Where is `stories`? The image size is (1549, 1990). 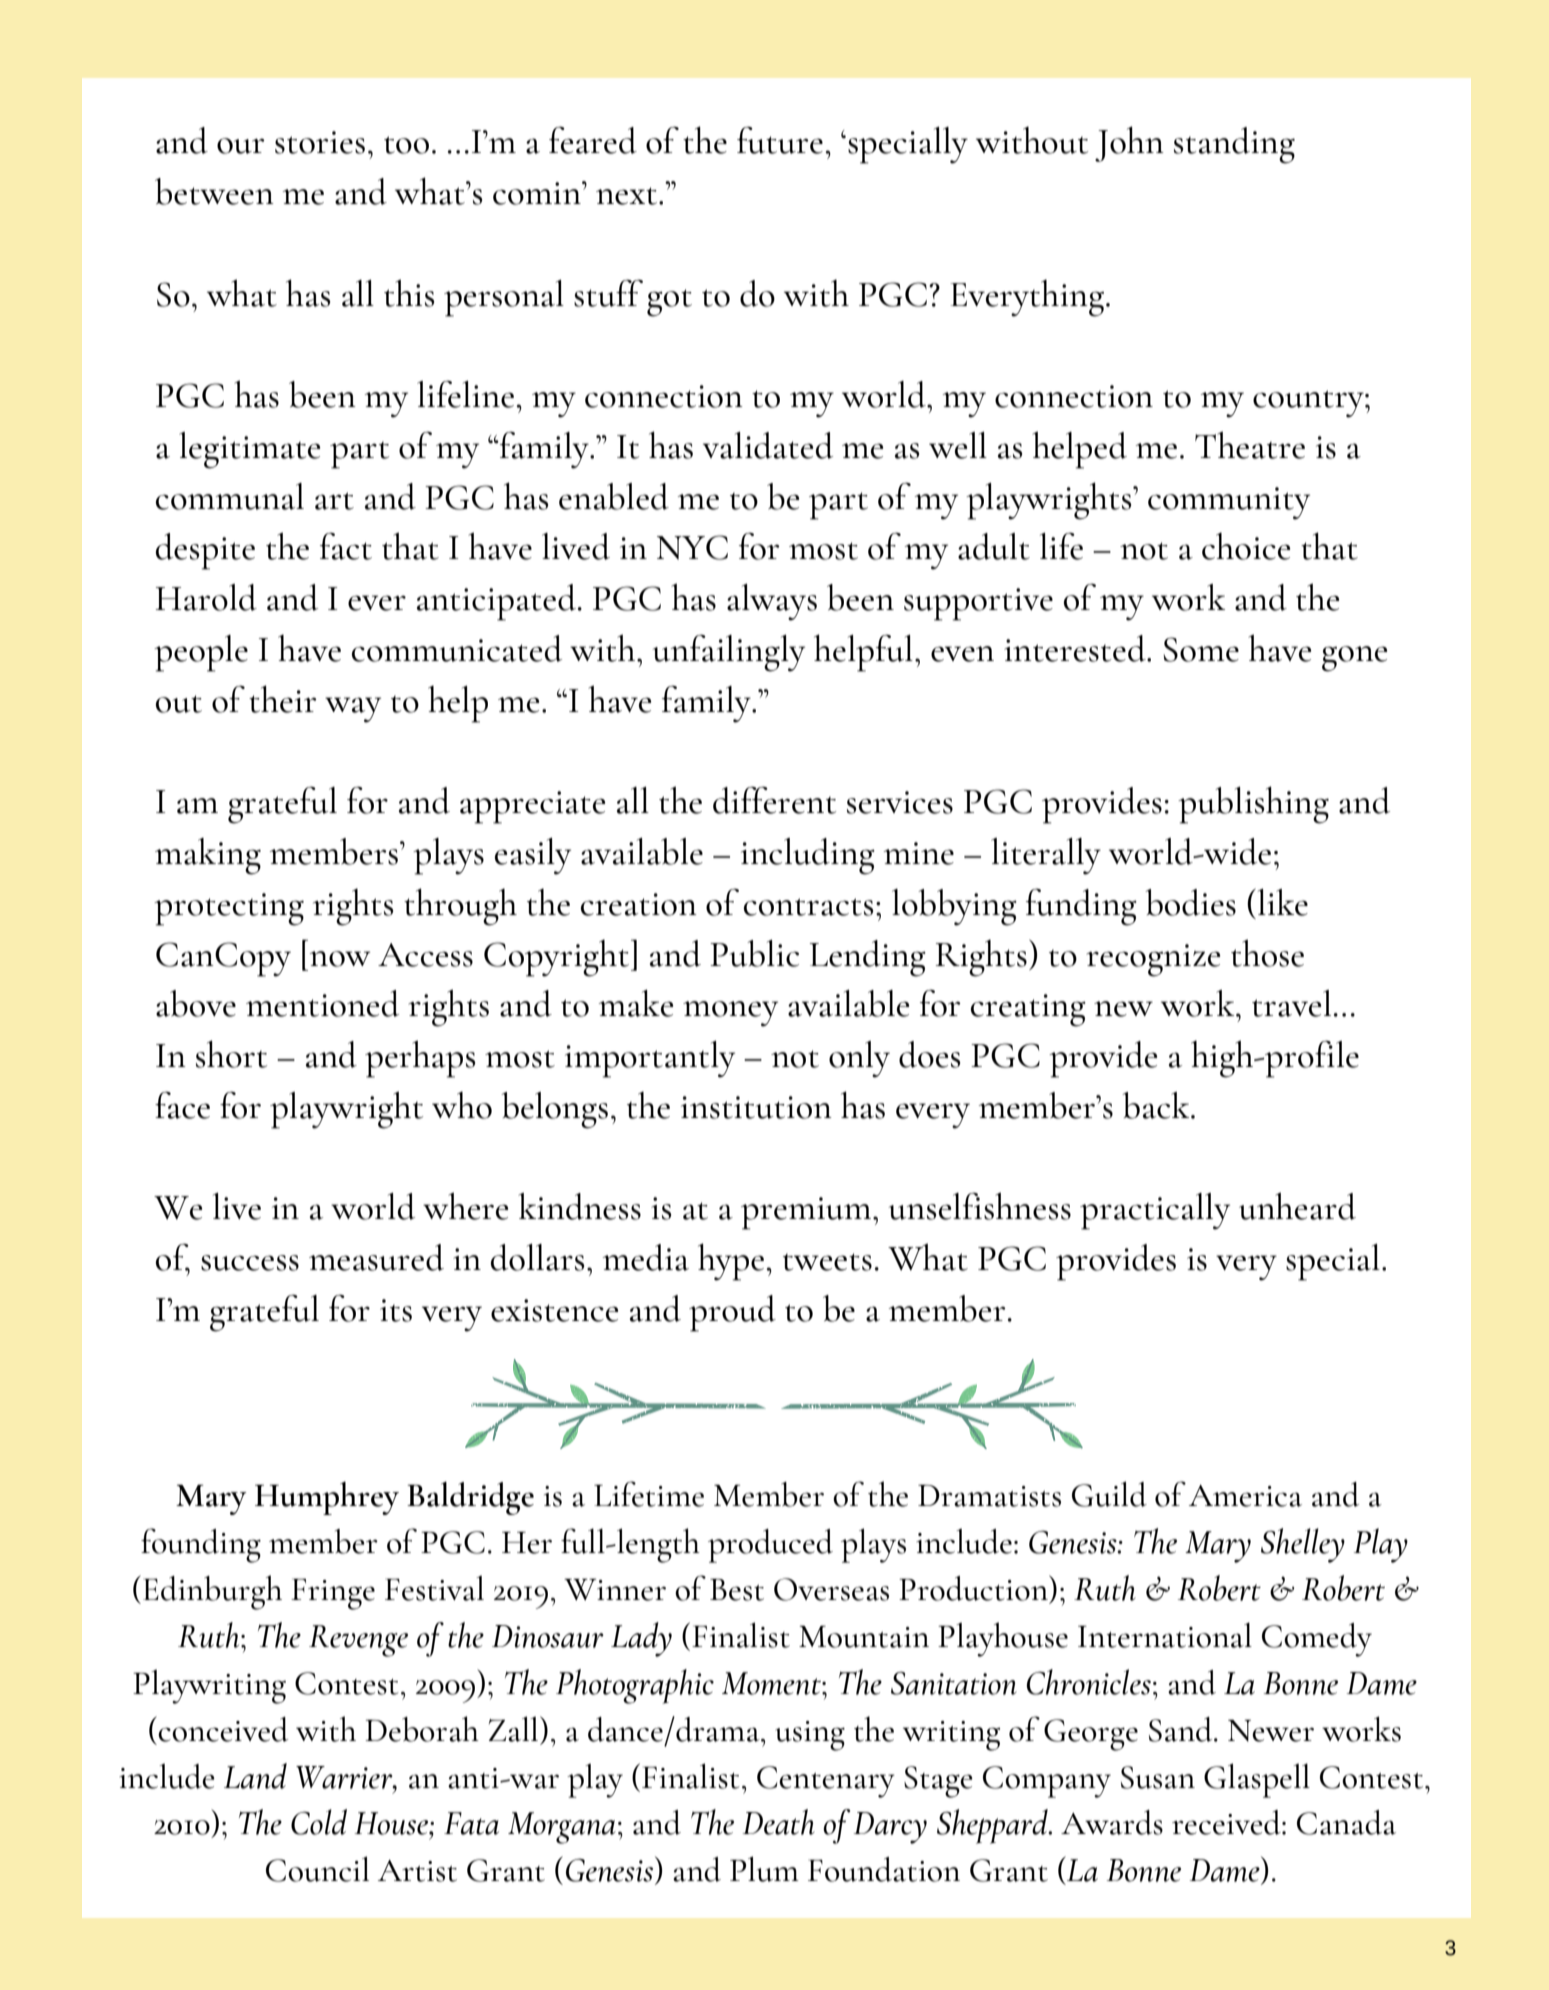 stories is located at coordinates (320, 142).
